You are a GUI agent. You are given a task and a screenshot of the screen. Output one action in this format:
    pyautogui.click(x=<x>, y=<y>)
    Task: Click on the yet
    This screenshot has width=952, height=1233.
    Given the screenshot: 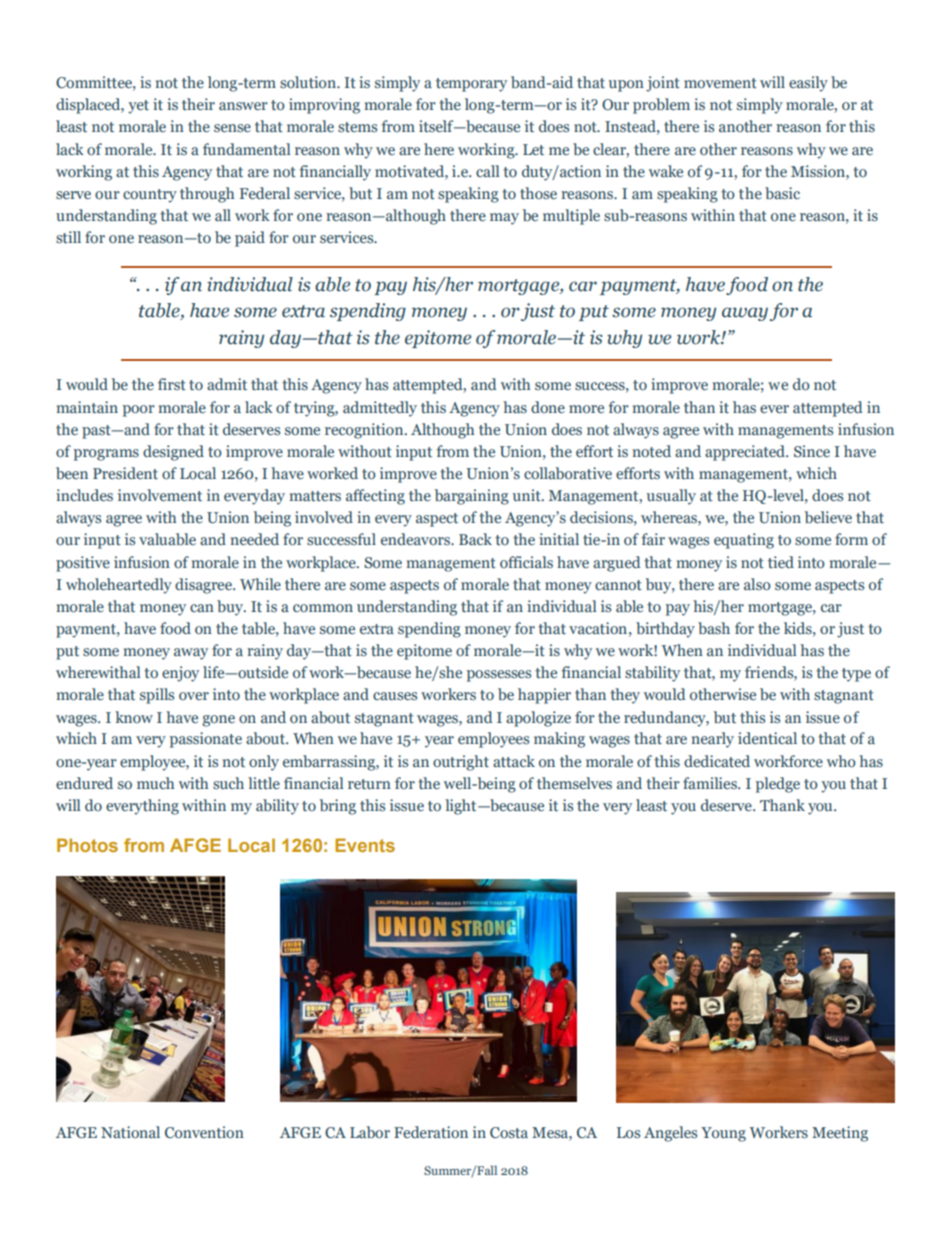 What is the action you would take?
    pyautogui.click(x=138, y=107)
